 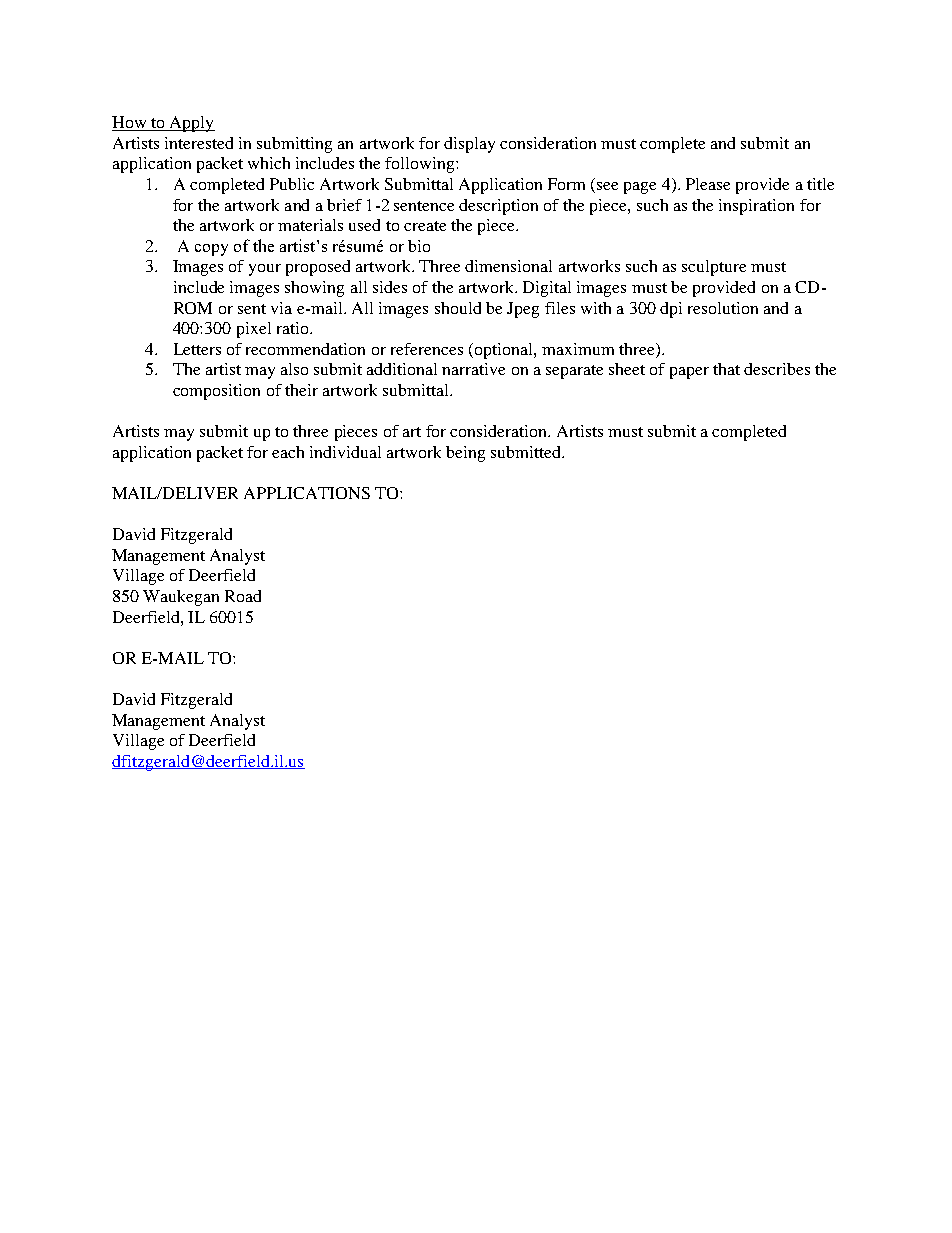 What do you see at coordinates (465, 454) in the page?
I see `being` at bounding box center [465, 454].
